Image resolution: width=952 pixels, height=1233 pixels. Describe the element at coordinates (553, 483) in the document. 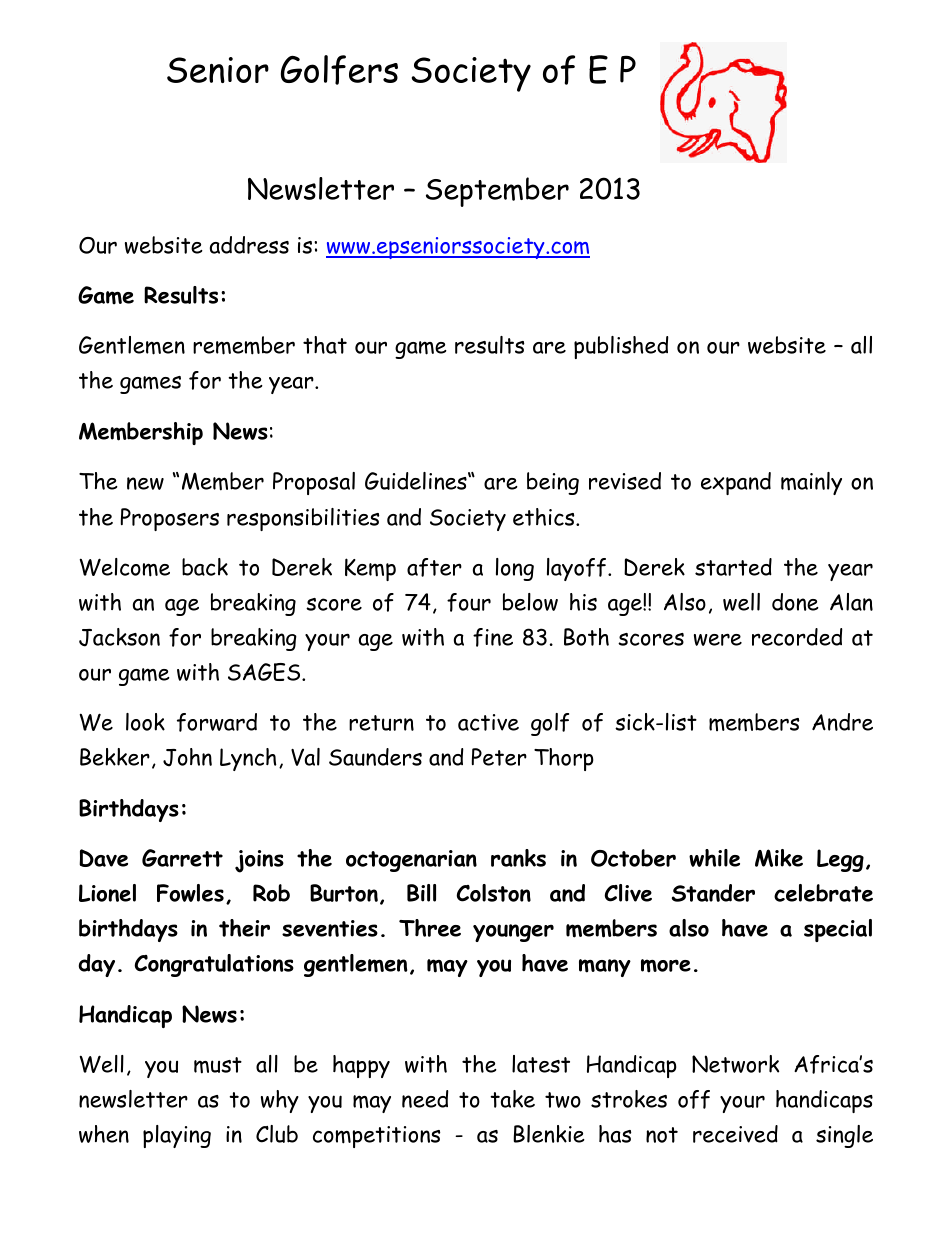

I see `being` at that location.
